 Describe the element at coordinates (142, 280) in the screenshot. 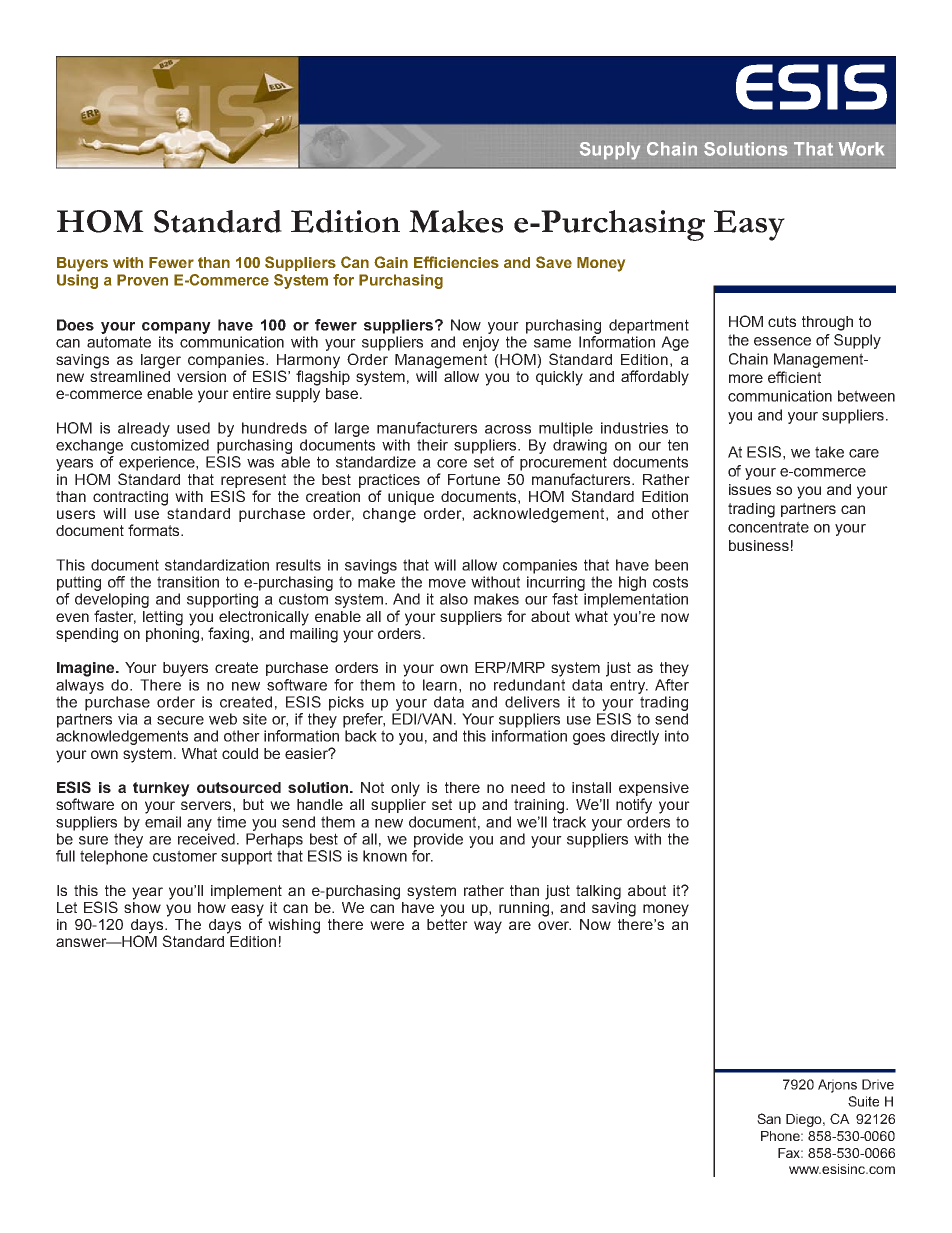

I see `Proven` at that location.
